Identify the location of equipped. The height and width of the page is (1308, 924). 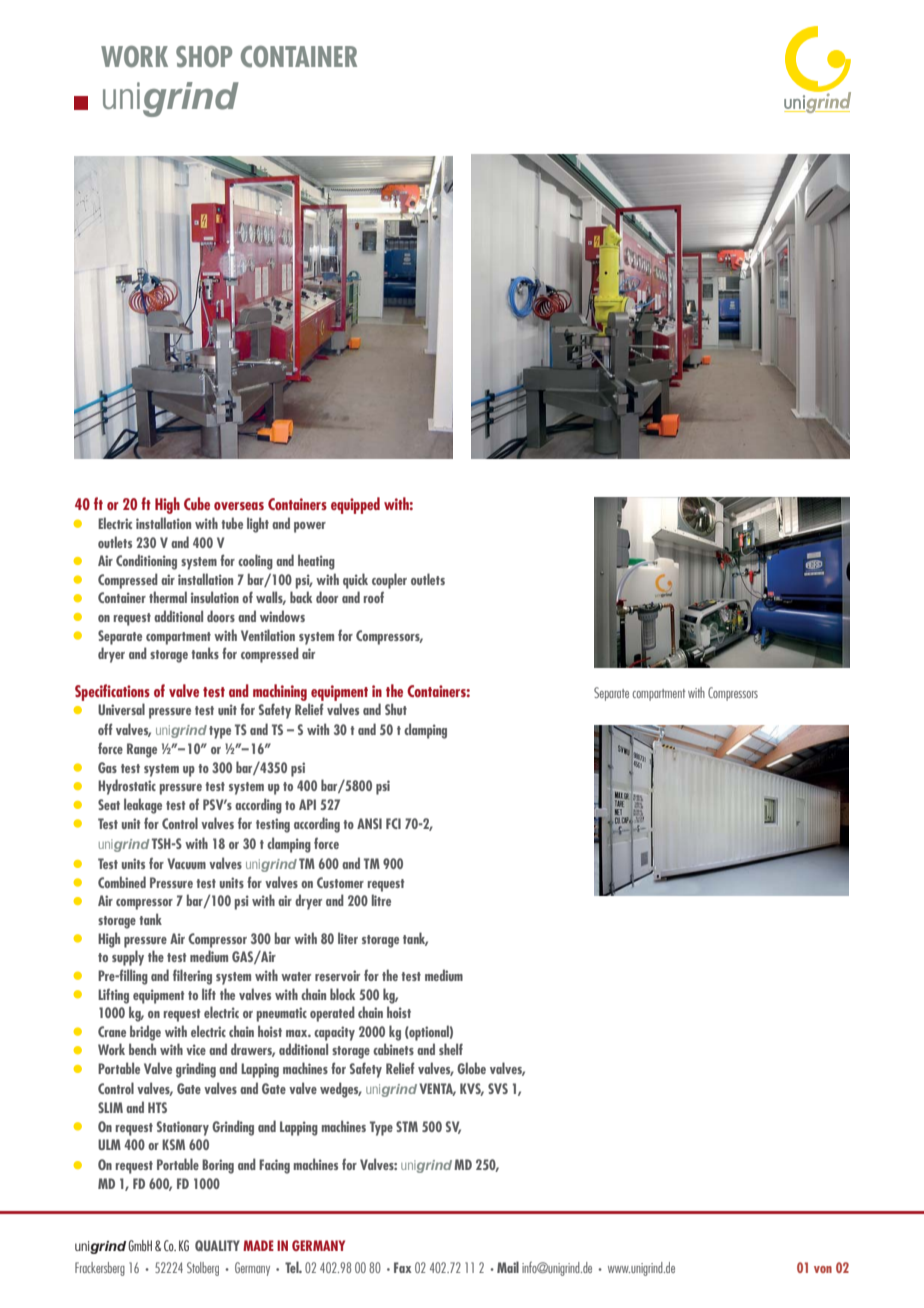
(355, 505).
